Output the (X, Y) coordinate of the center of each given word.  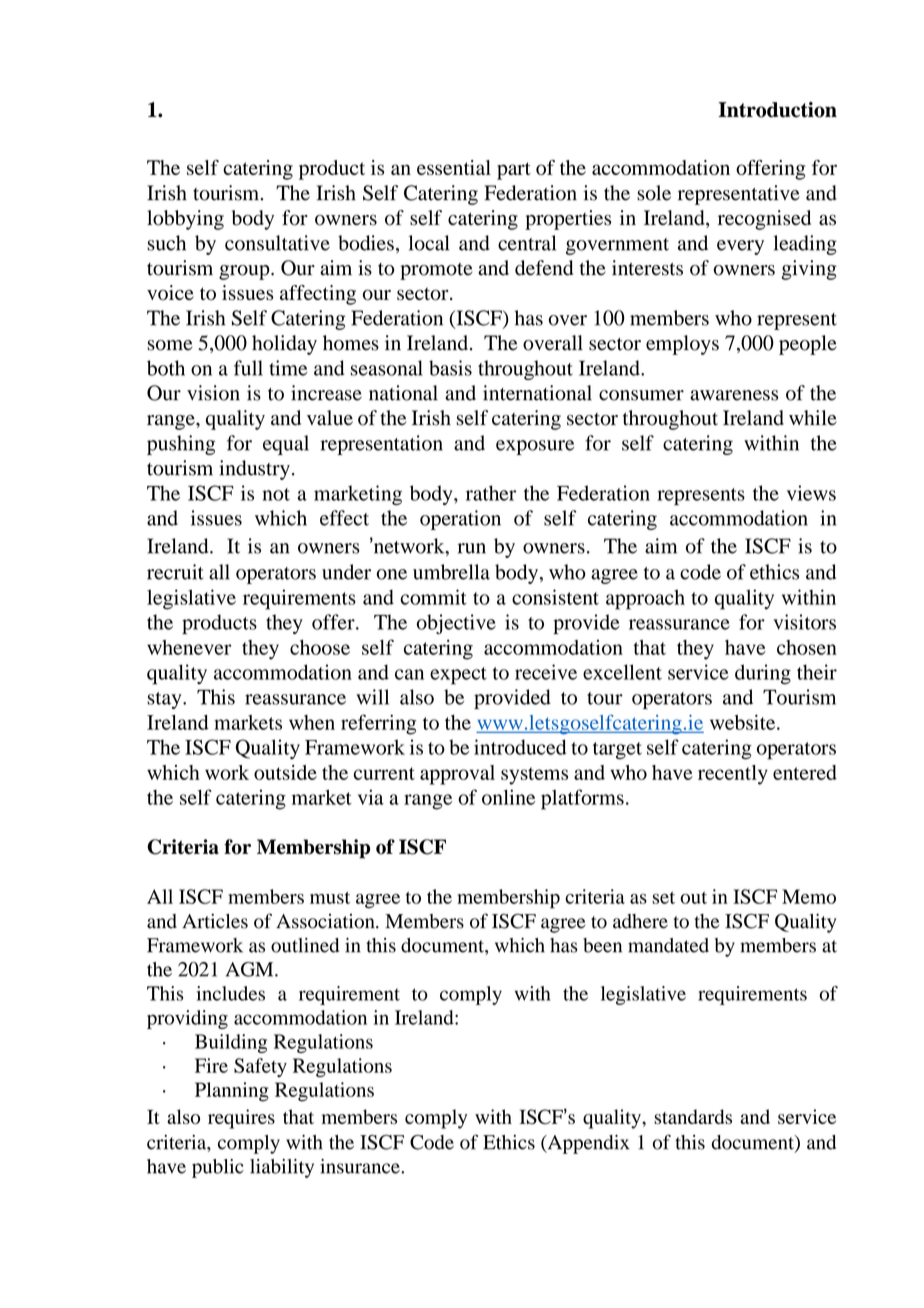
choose (320, 647)
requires (241, 1119)
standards (693, 1116)
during (763, 674)
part (514, 171)
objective (456, 624)
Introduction (777, 110)
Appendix (587, 1144)
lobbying (185, 220)
